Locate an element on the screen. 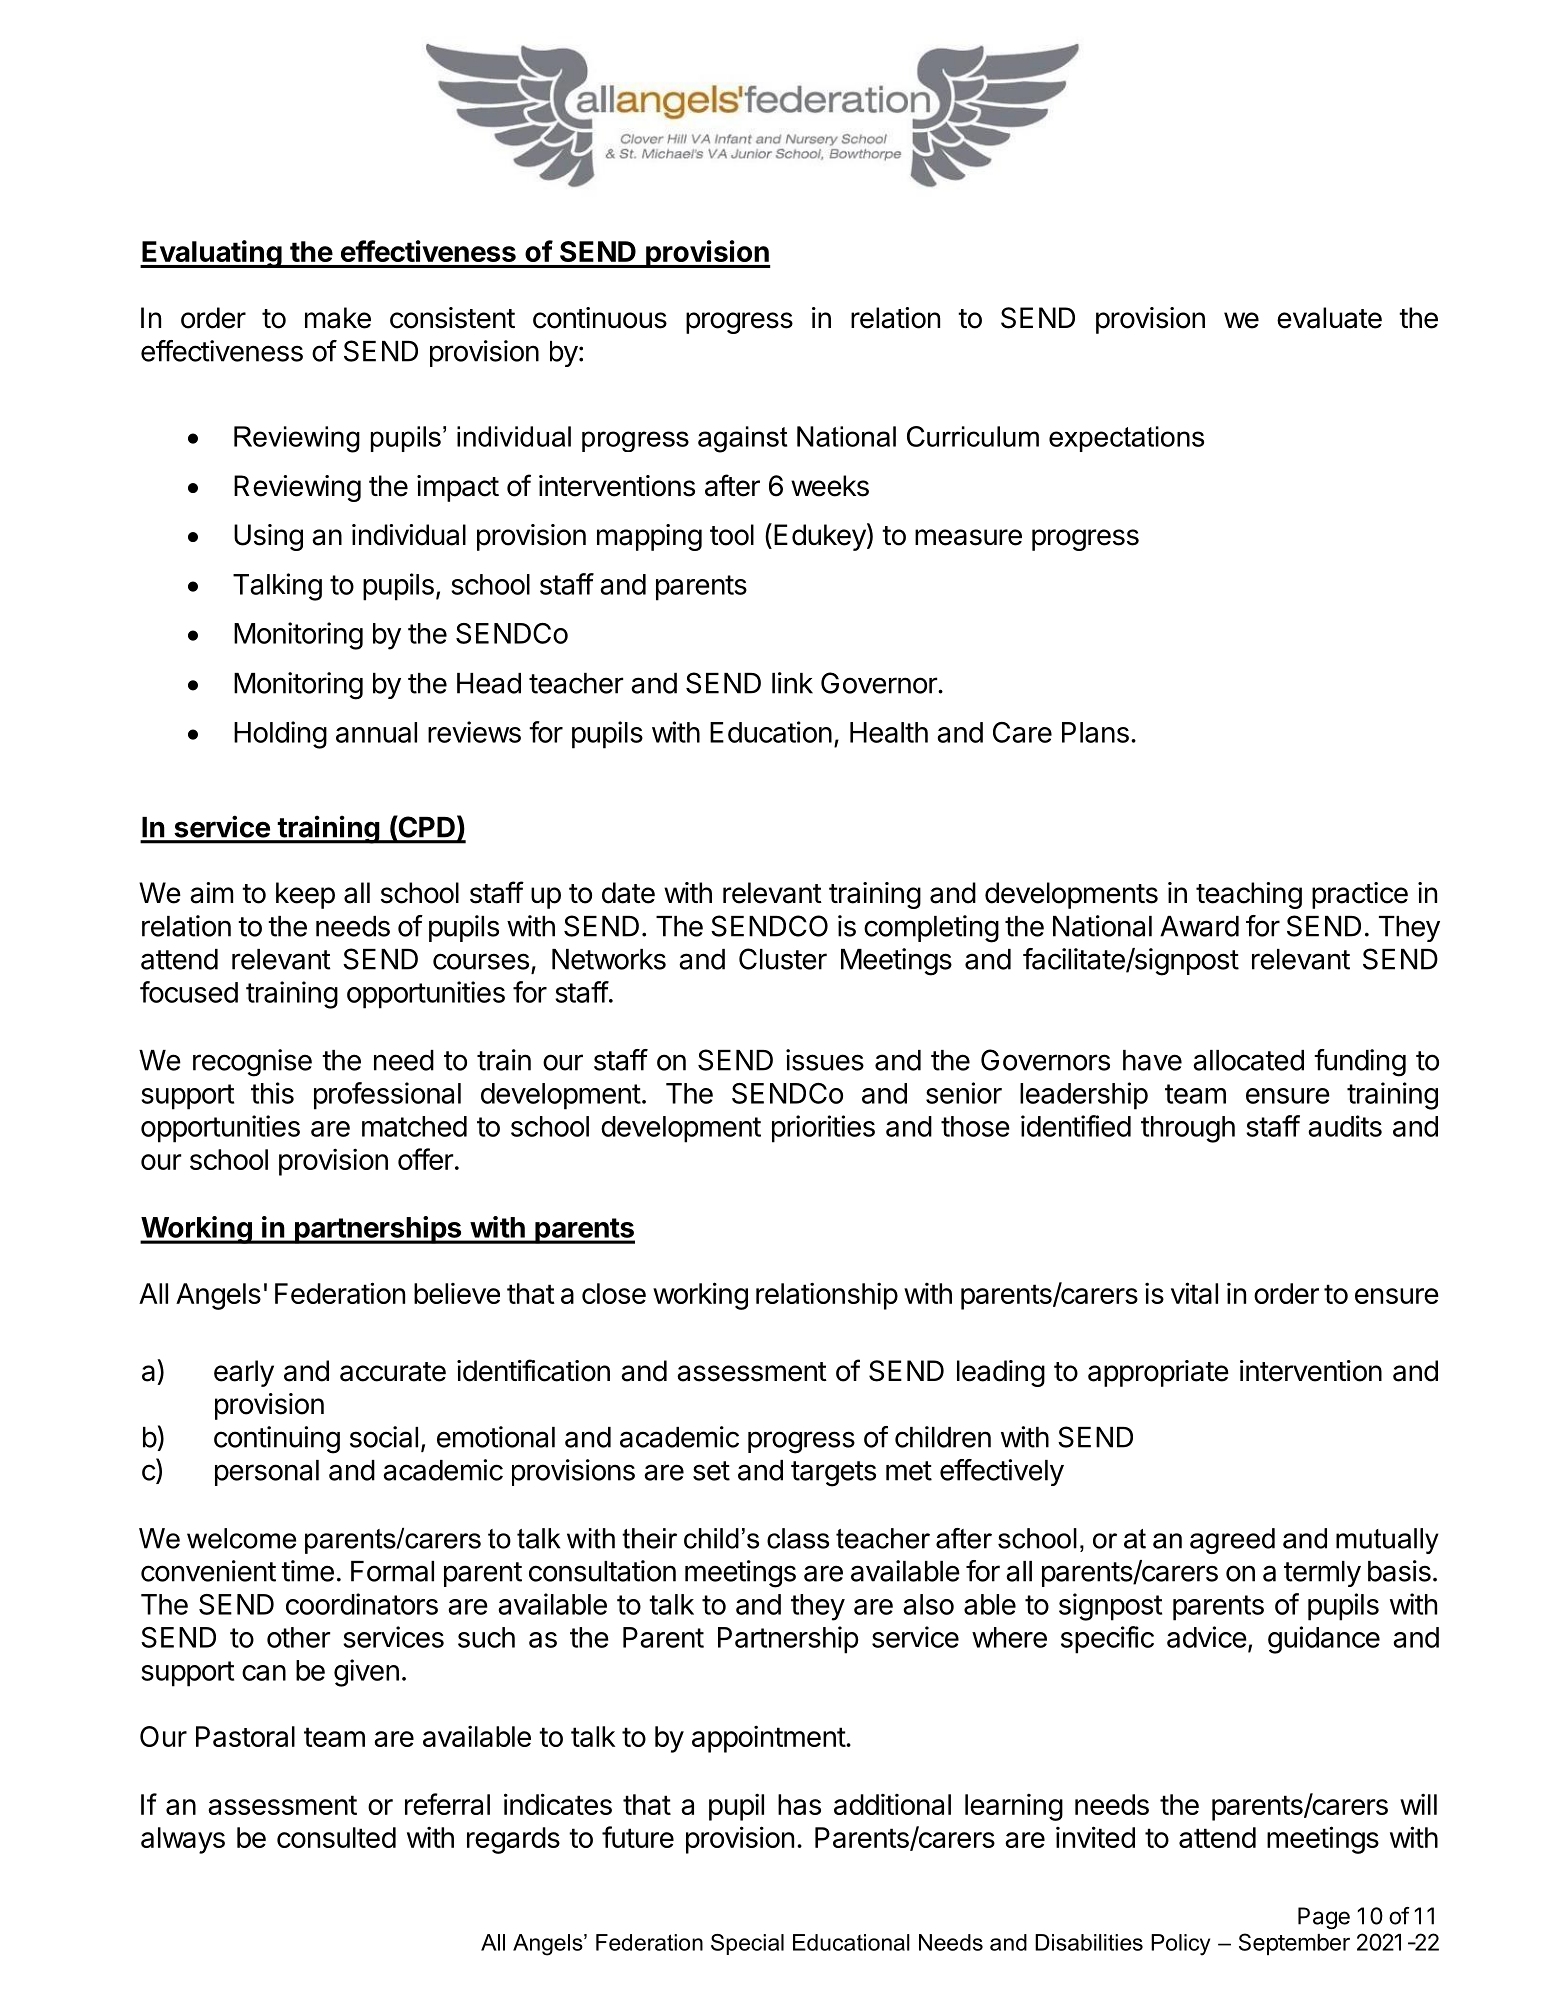 This screenshot has width=1556, height=2014. Cluster is located at coordinates (783, 959).
